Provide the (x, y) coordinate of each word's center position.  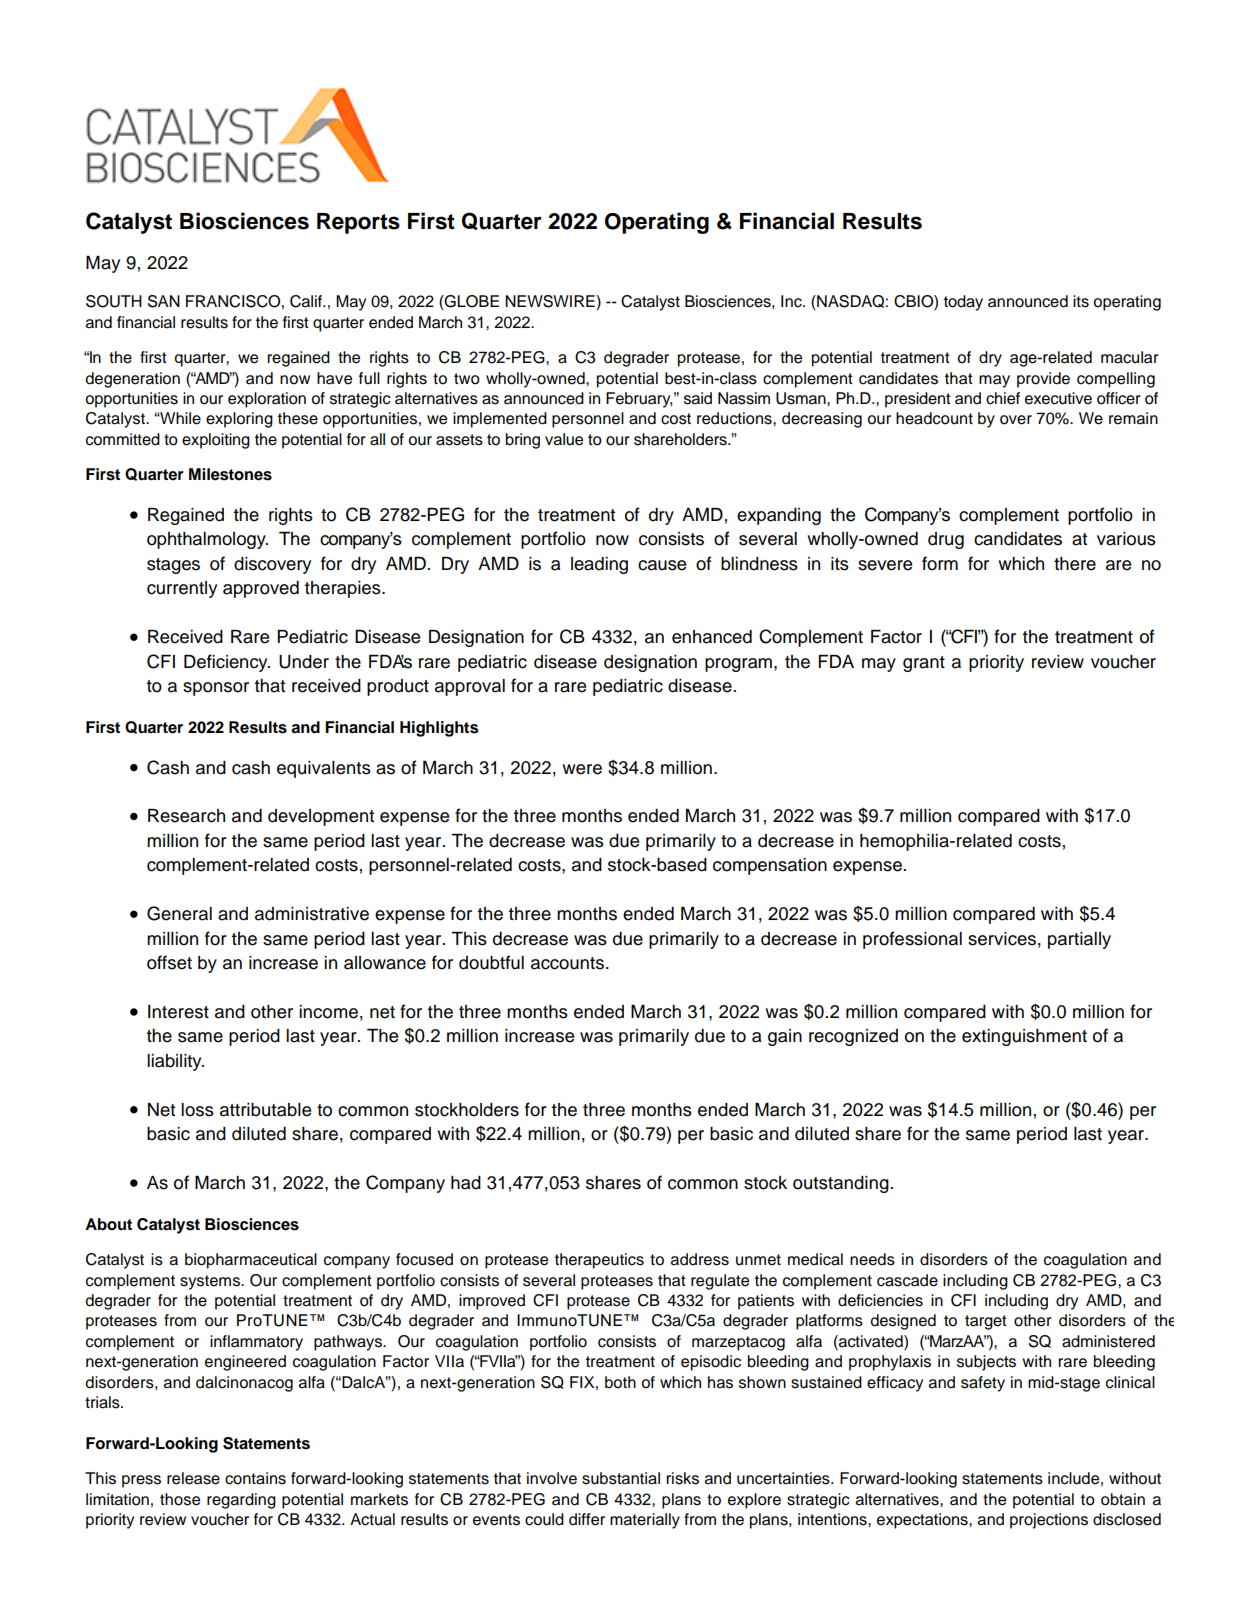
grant (924, 664)
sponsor (216, 689)
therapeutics (599, 1261)
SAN (164, 301)
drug (946, 540)
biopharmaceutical (251, 1261)
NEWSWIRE (551, 301)
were (582, 769)
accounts (567, 963)
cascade (907, 1280)
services (1002, 939)
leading (599, 565)
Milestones (230, 474)
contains (255, 1478)
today (963, 303)
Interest (178, 1012)
